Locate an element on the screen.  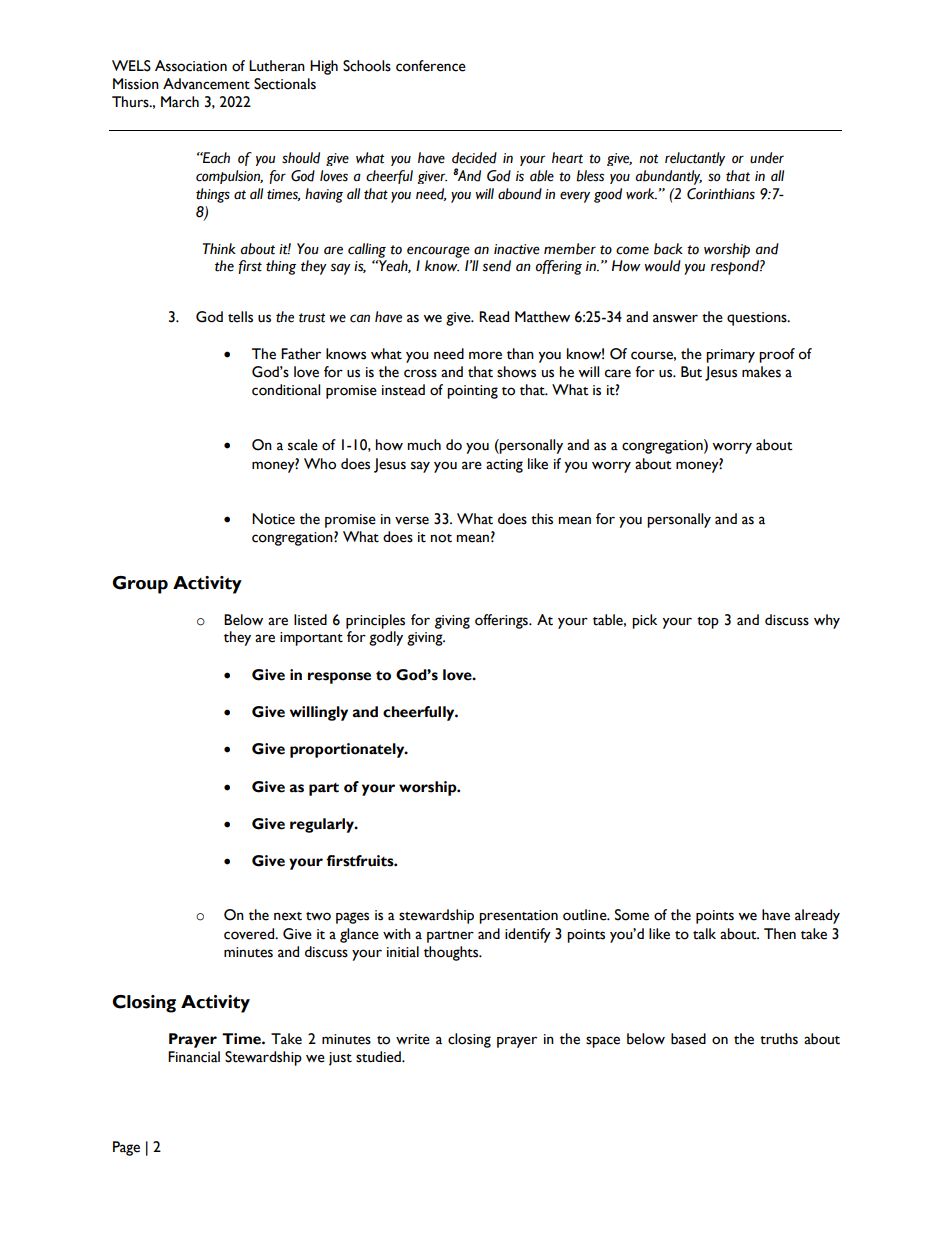
presentation is located at coordinates (518, 917).
